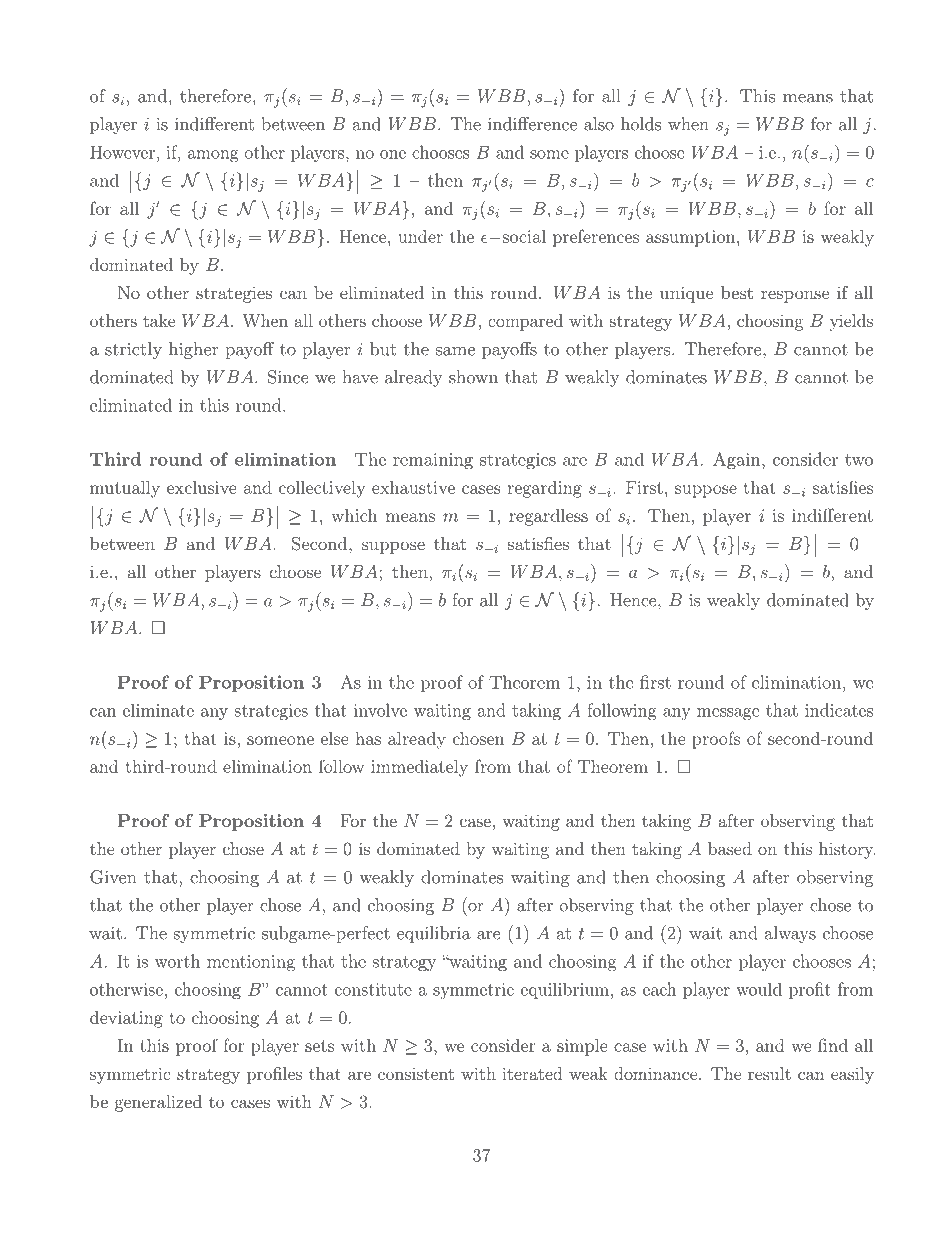 The width and height of the image is (952, 1233). What do you see at coordinates (335, 738) in the image?
I see `else` at bounding box center [335, 738].
